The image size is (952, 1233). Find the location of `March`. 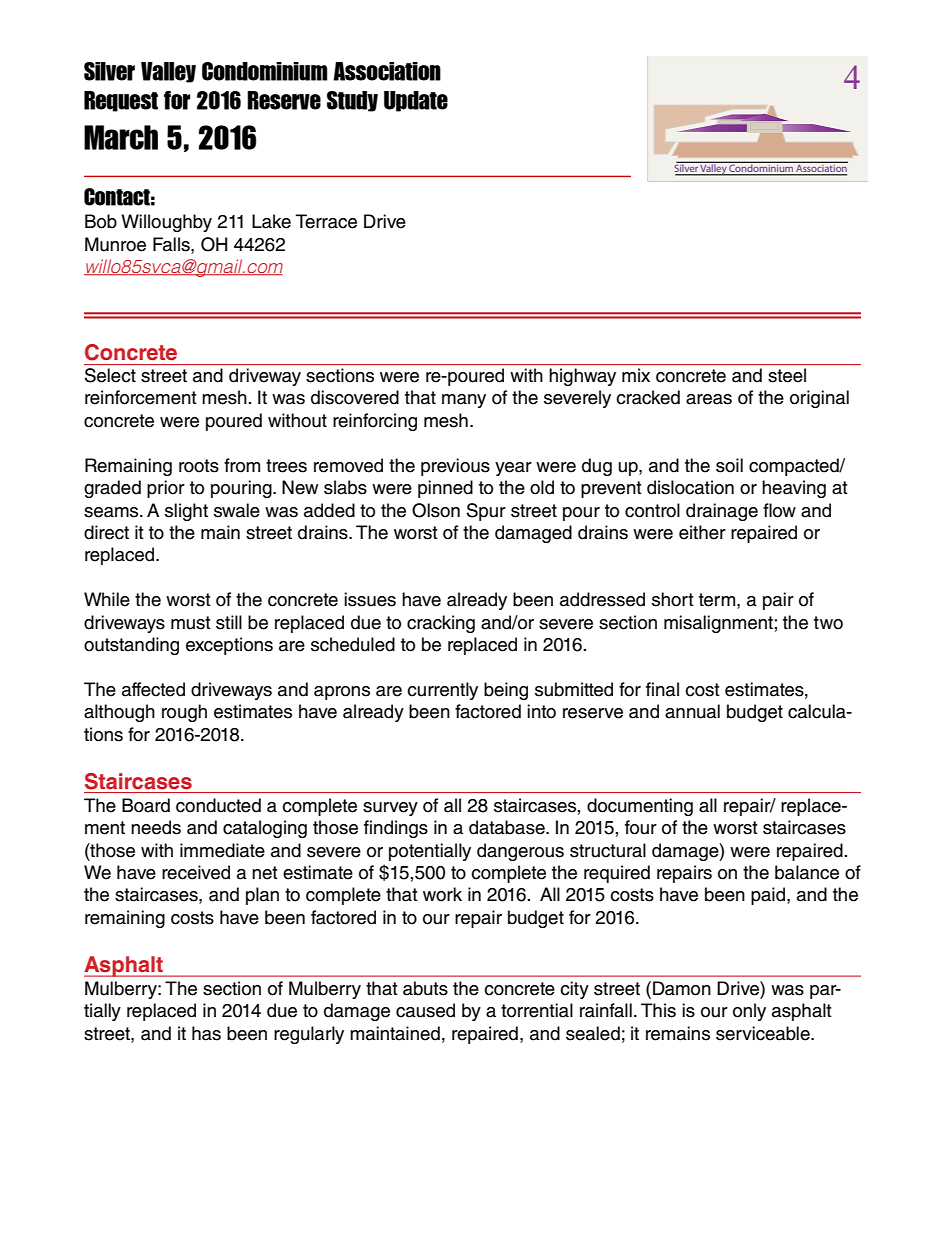

March is located at coordinates (121, 137).
